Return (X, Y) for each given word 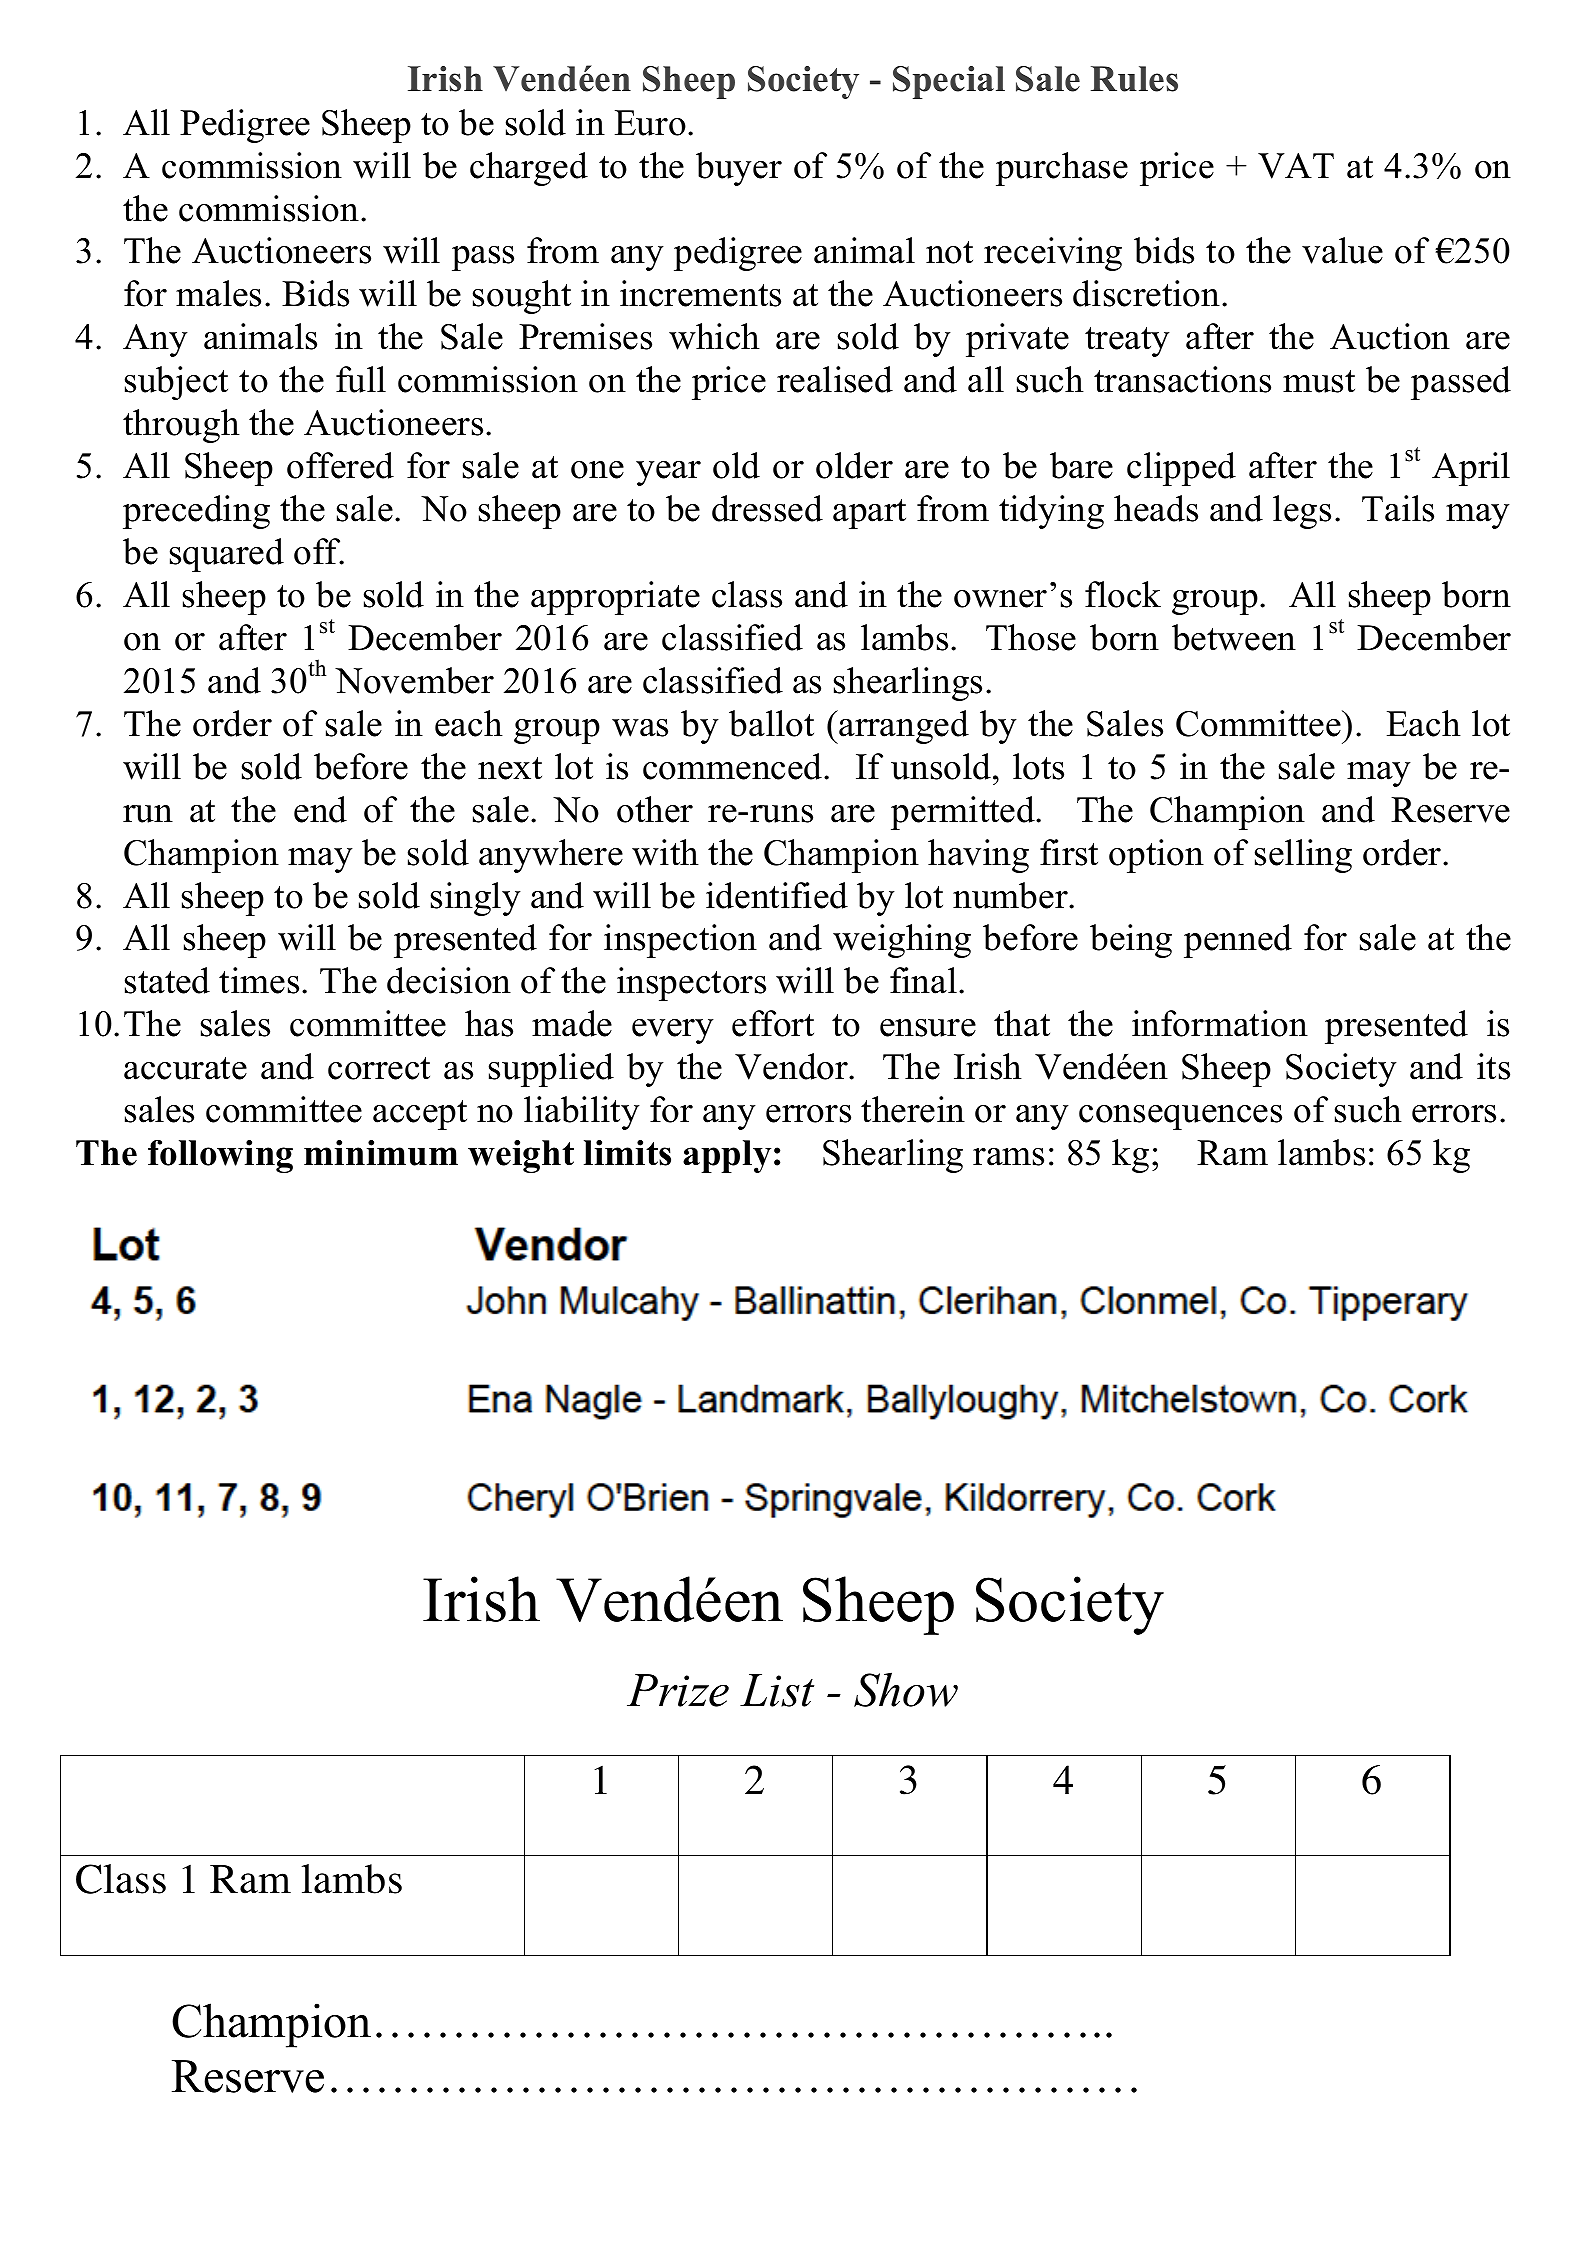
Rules (1134, 79)
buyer (739, 169)
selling (1303, 856)
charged (529, 169)
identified (777, 895)
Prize (678, 1690)
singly (476, 899)
